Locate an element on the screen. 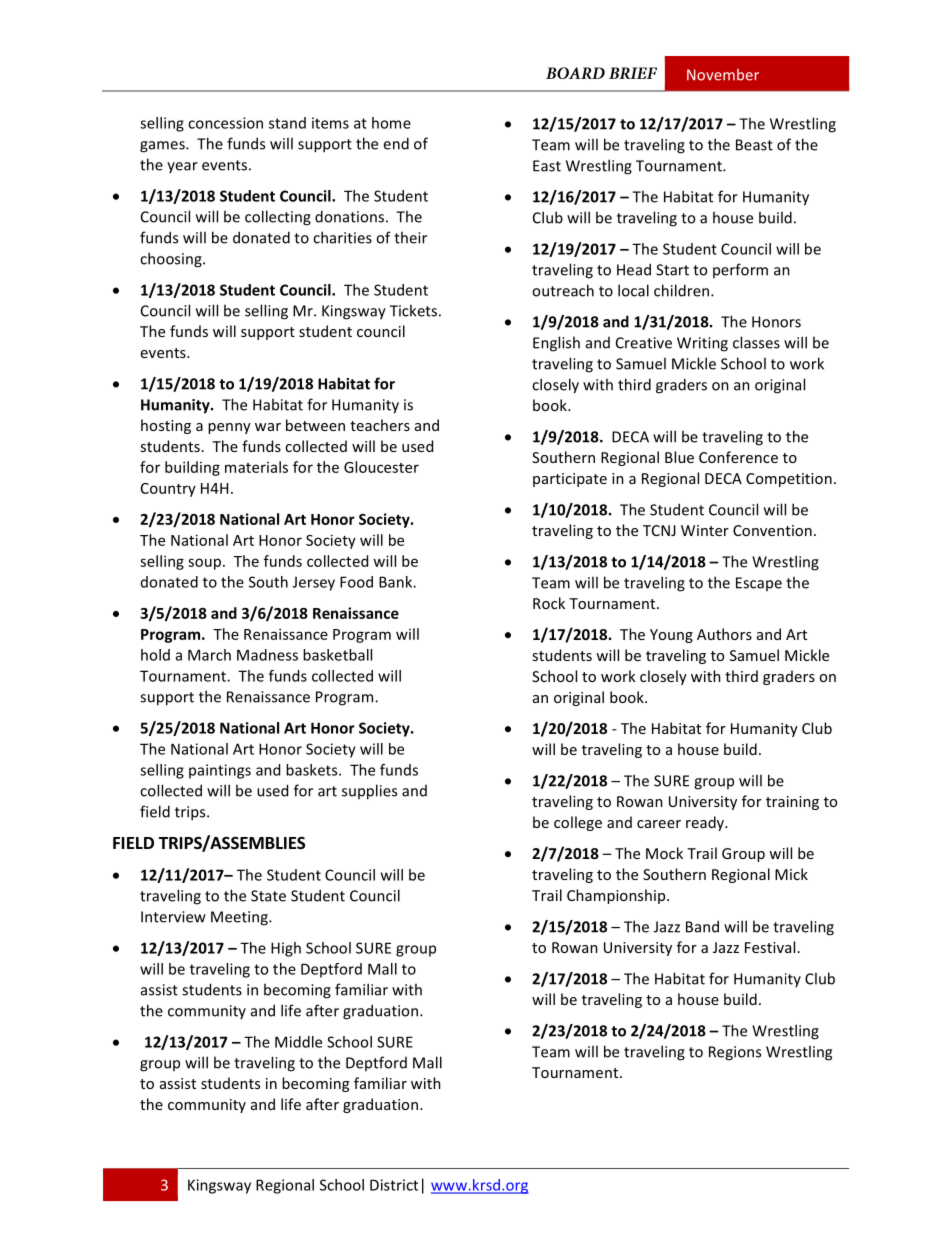 This screenshot has height=1233, width=952. paintings is located at coordinates (220, 771).
